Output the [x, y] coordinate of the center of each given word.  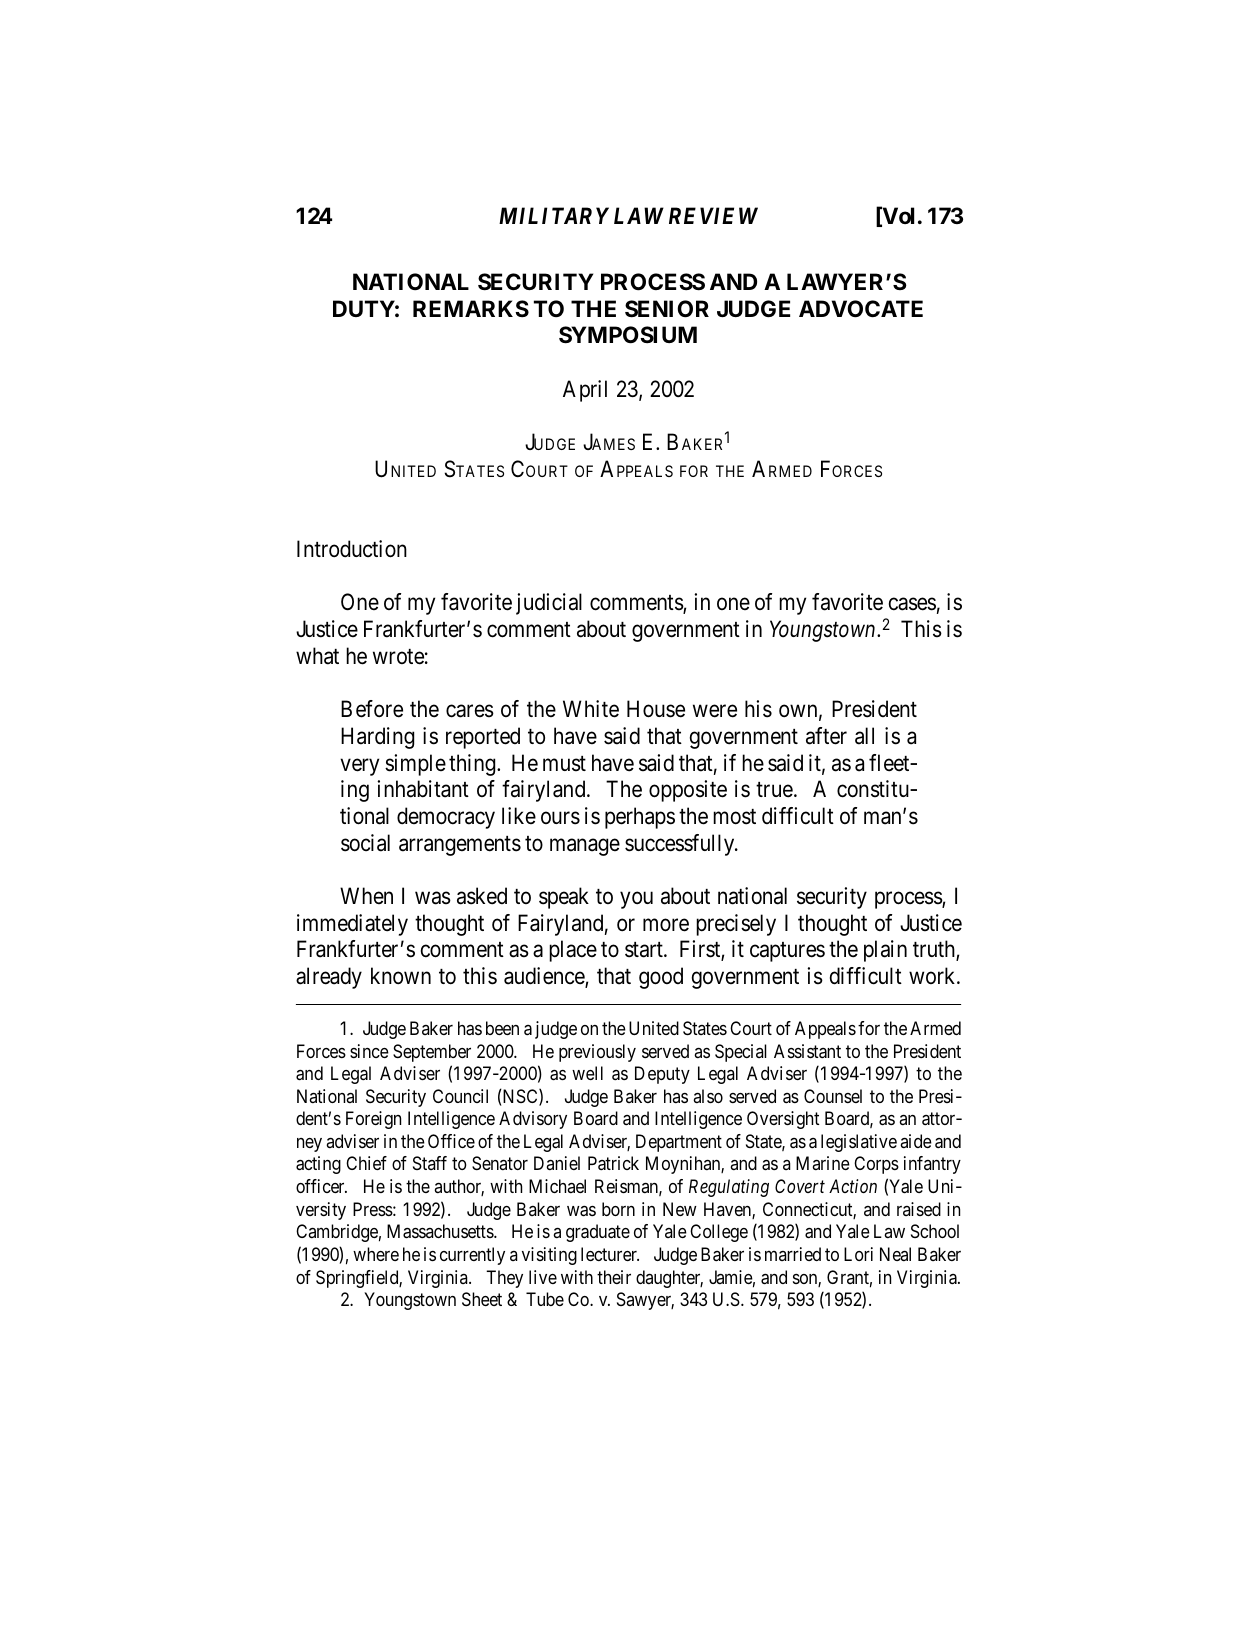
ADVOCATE [861, 309]
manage [585, 847]
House [656, 709]
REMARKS [471, 309]
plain [885, 951]
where [376, 1254]
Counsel [833, 1096]
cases [912, 604]
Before [372, 709]
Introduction [352, 549]
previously [597, 1053]
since [369, 1051]
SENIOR [667, 309]
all [864, 736]
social [365, 843]
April [585, 391]
